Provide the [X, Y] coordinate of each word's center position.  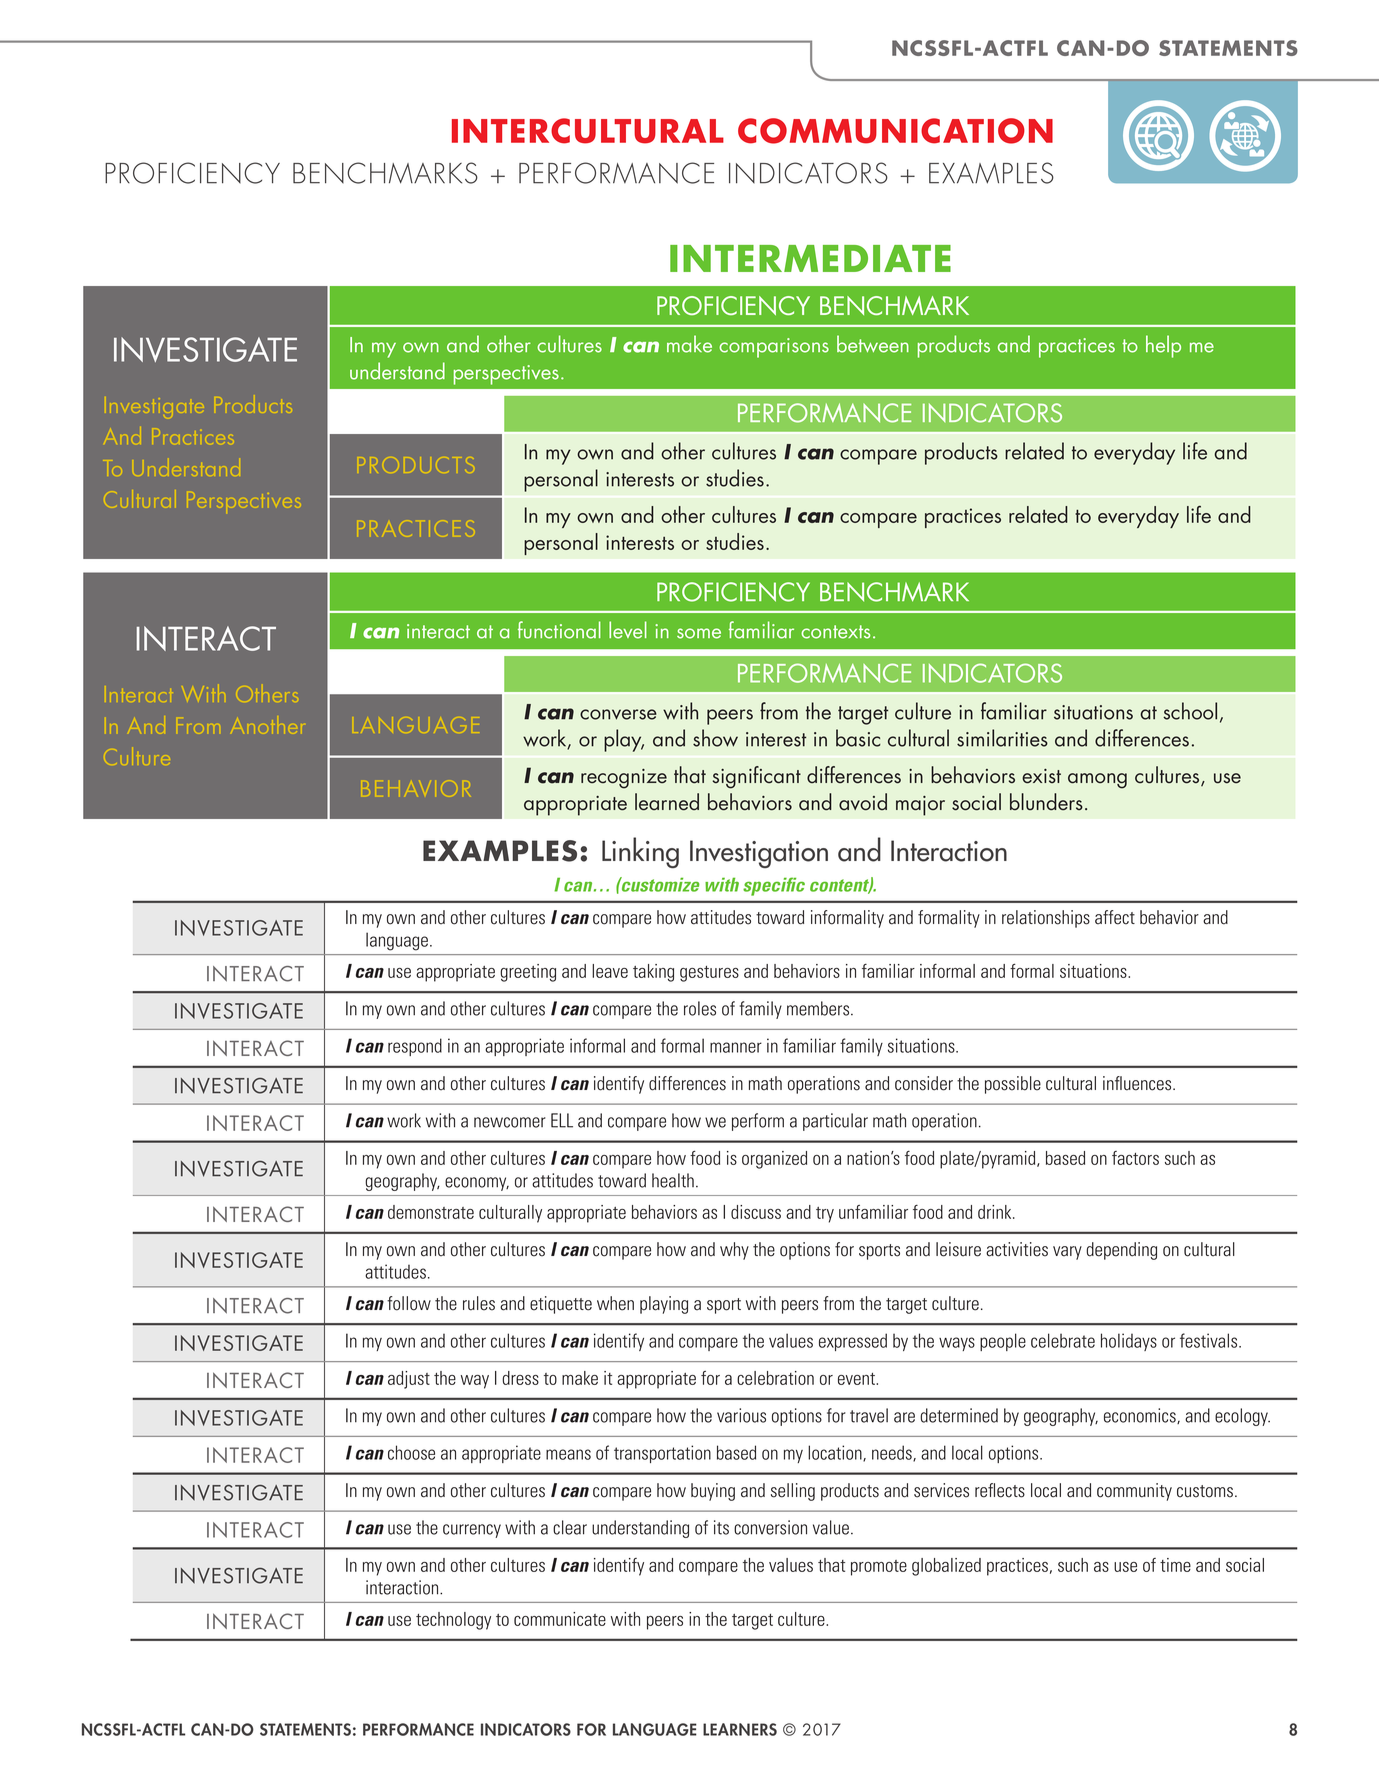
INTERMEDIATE [810, 258]
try [825, 1215]
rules [479, 1303]
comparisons [774, 348]
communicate [560, 1619]
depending [1121, 1251]
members [819, 1008]
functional [559, 630]
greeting [528, 973]
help [1163, 346]
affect [1115, 917]
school [1190, 711]
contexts [835, 632]
